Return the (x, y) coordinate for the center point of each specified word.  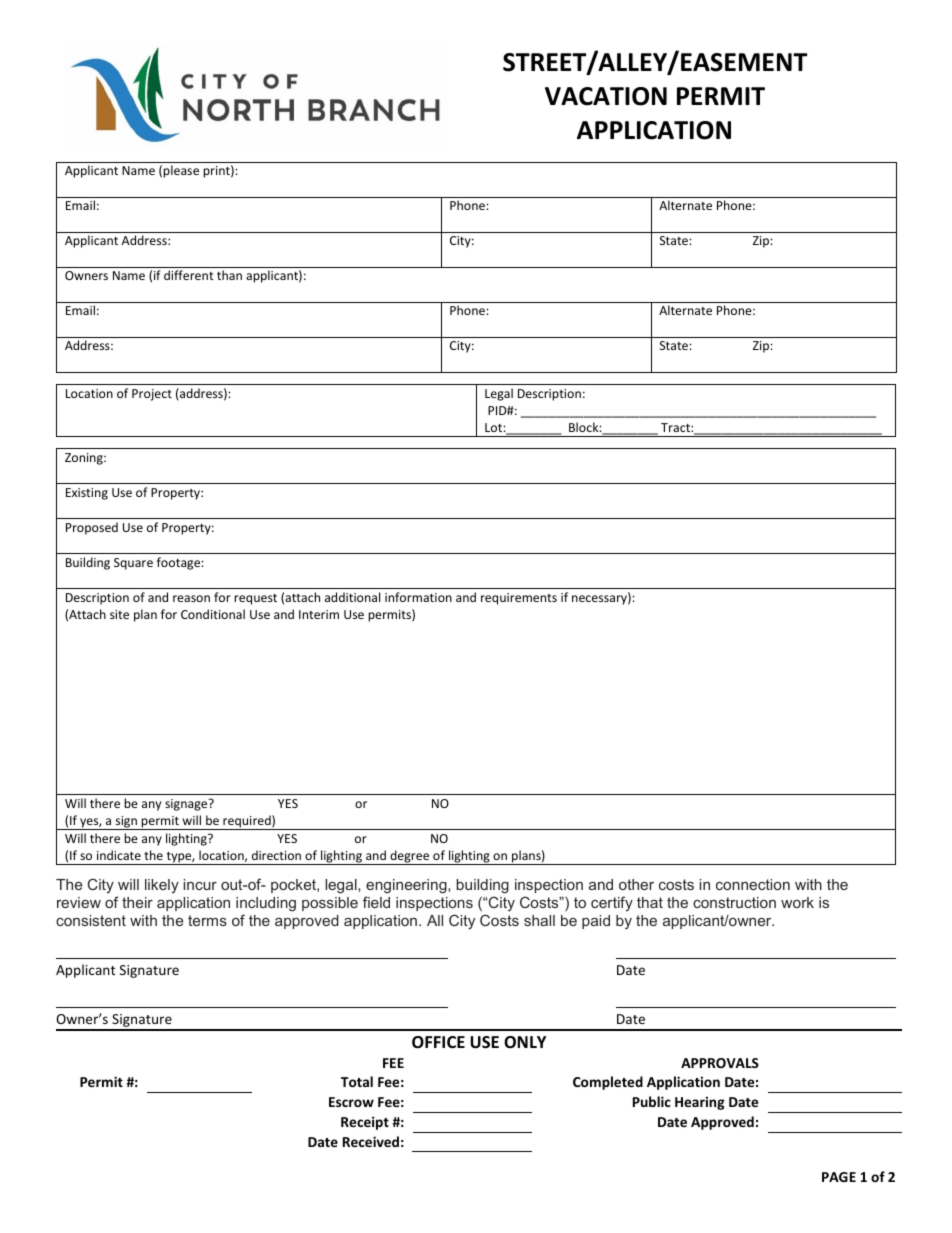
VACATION (606, 96)
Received (371, 1141)
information (418, 597)
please (181, 171)
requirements (519, 599)
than (229, 275)
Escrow (351, 1102)
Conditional (213, 614)
